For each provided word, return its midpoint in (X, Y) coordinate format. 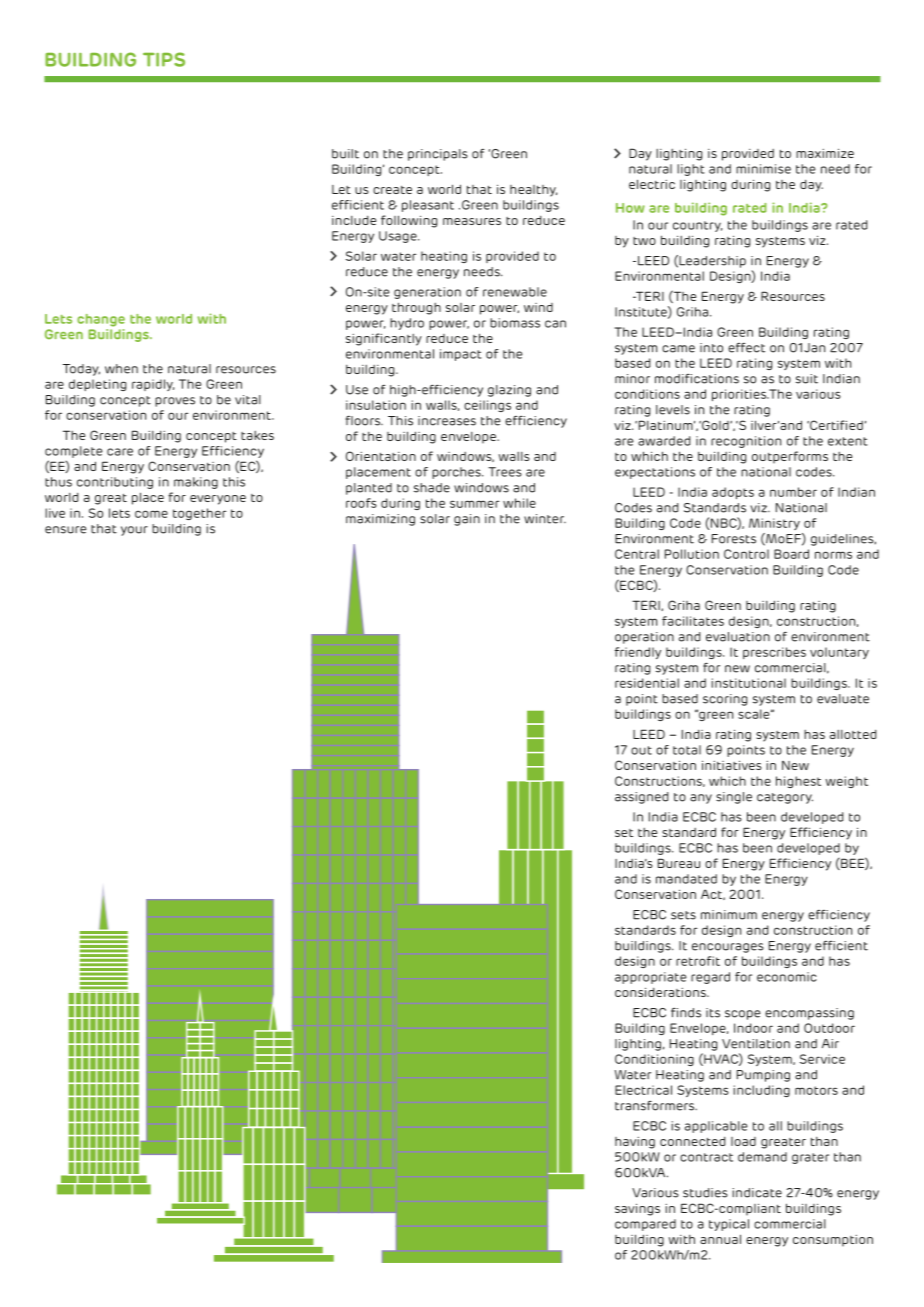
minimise (763, 169)
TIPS (164, 59)
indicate (757, 1193)
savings (637, 1209)
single (734, 798)
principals (438, 155)
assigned (642, 798)
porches (457, 473)
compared (645, 1225)
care (120, 452)
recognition (746, 442)
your (134, 531)
